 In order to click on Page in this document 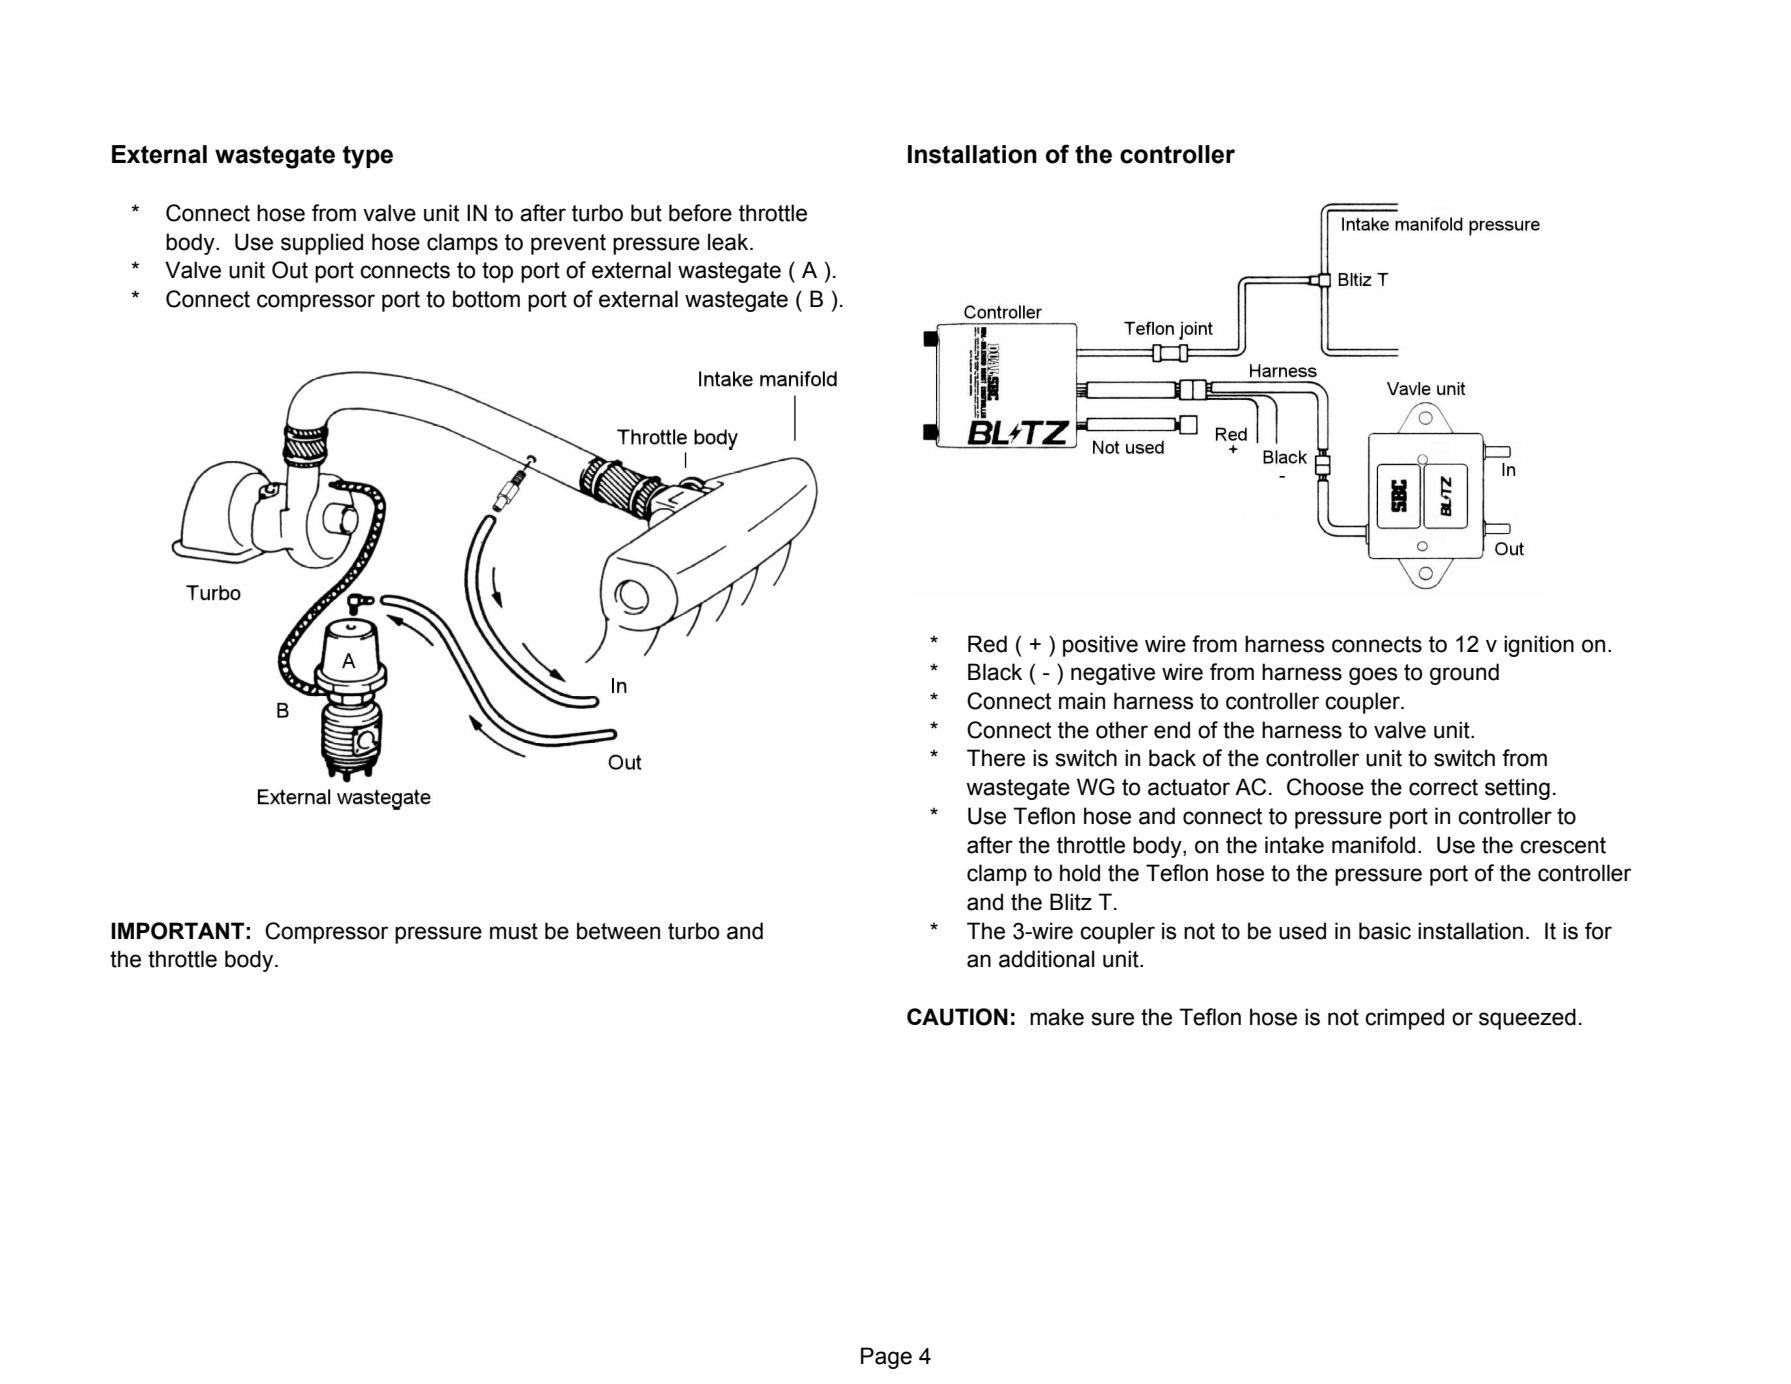, I will do `click(886, 1358)`.
